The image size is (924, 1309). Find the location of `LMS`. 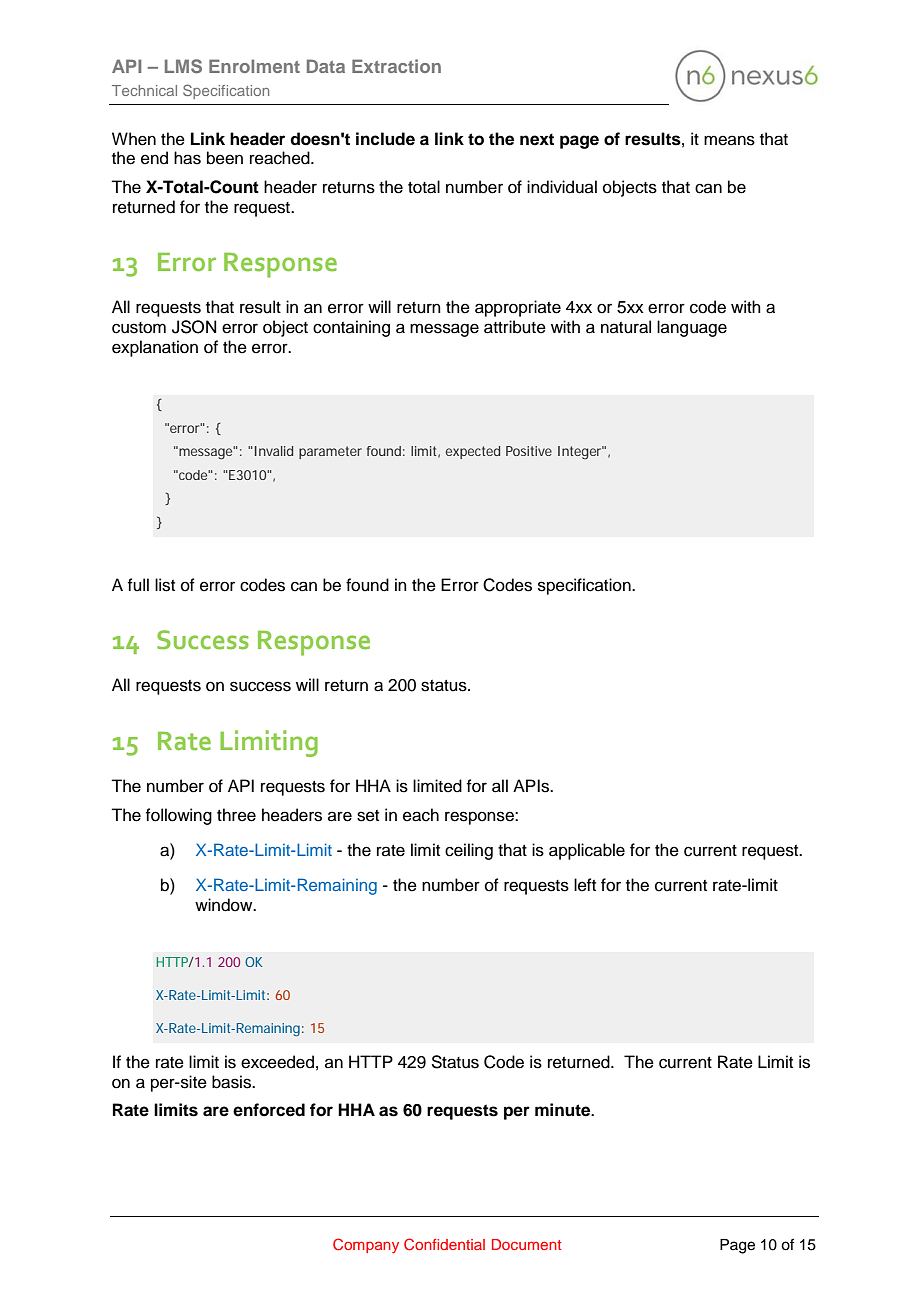

LMS is located at coordinates (183, 66).
